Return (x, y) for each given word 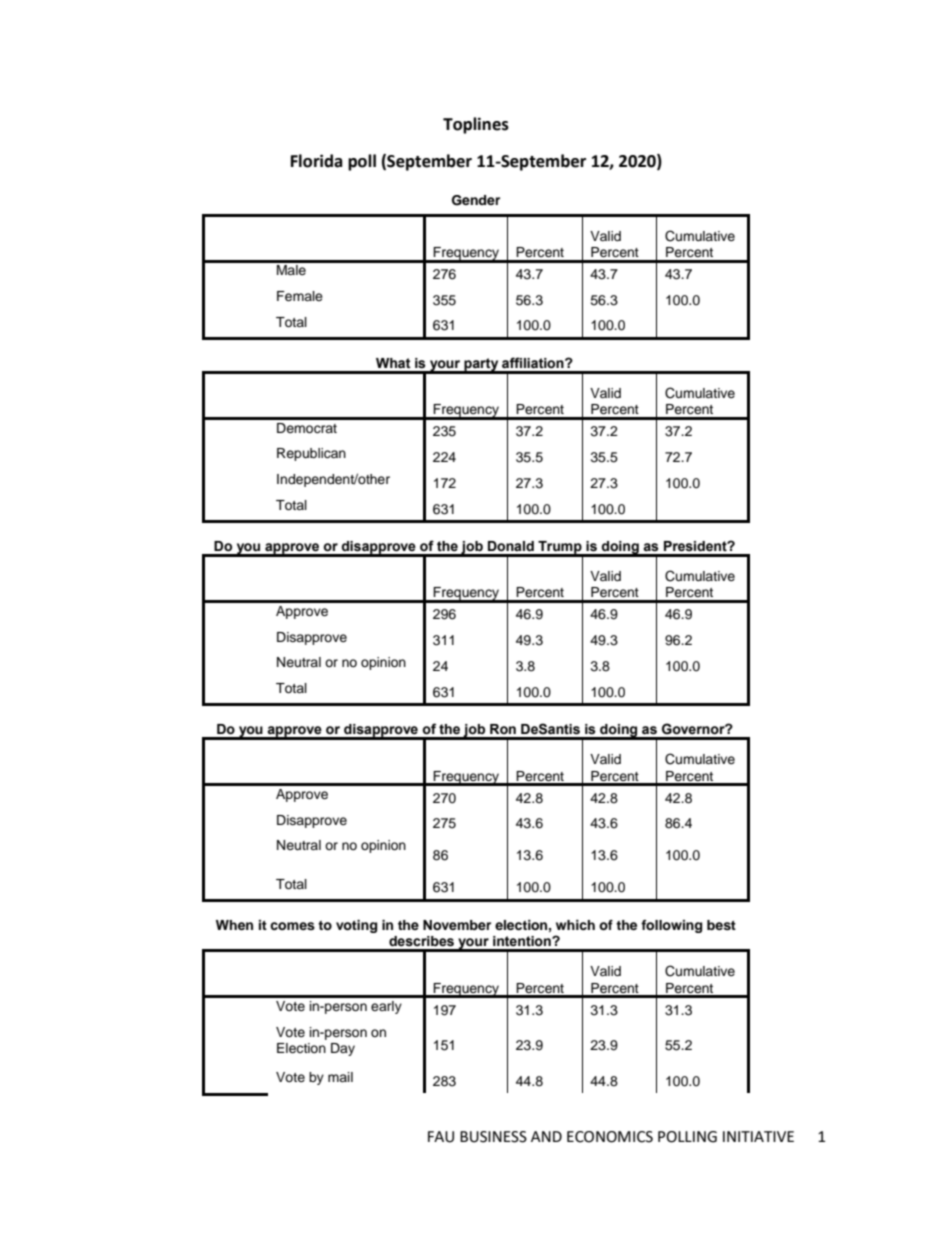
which (575, 925)
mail (340, 1077)
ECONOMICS (610, 1137)
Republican (311, 454)
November (457, 925)
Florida (317, 161)
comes (292, 926)
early (386, 1007)
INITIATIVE (758, 1136)
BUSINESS (493, 1137)
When (234, 925)
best (721, 925)
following (671, 926)
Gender (476, 200)
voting (356, 926)
